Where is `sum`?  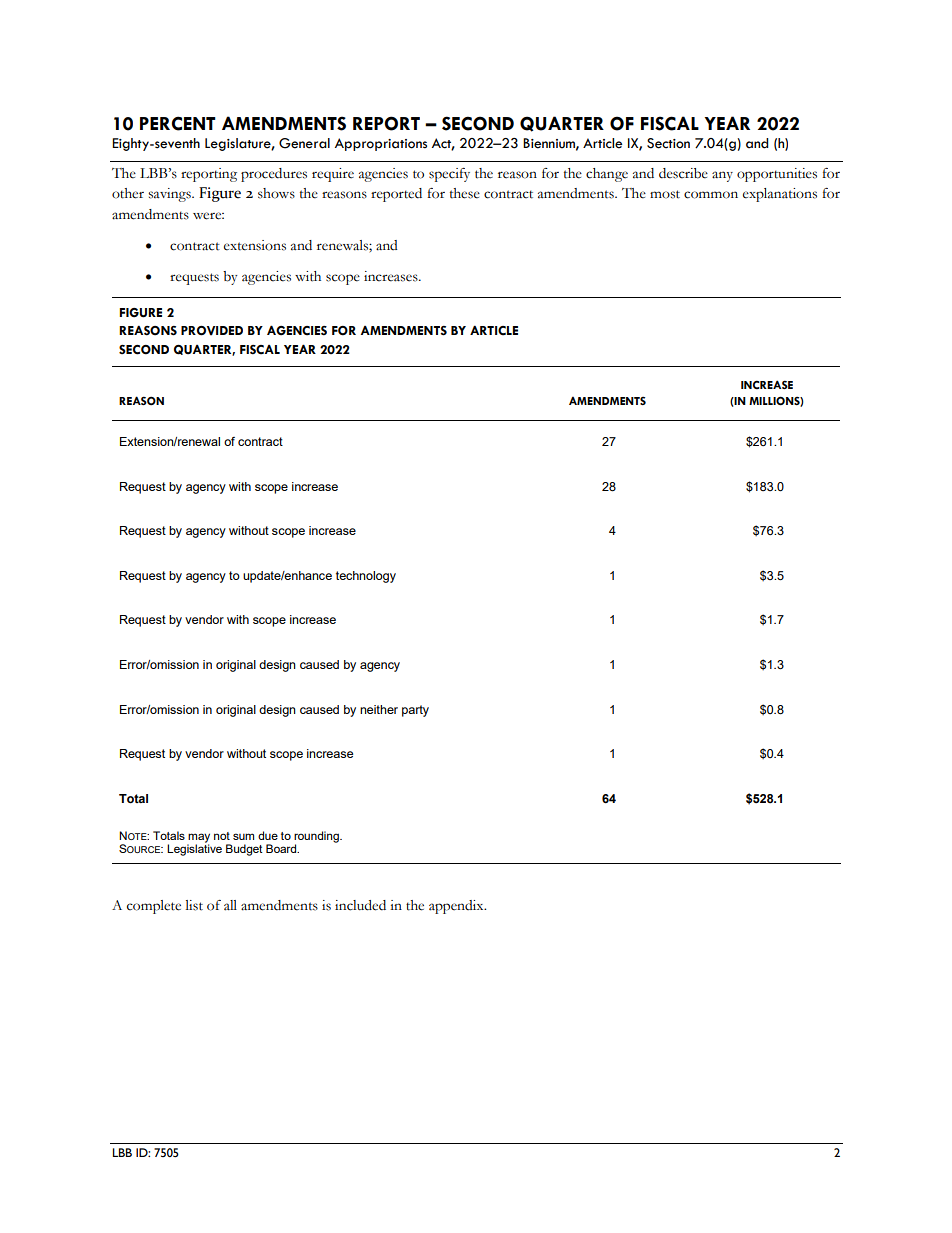
sum is located at coordinates (243, 836).
